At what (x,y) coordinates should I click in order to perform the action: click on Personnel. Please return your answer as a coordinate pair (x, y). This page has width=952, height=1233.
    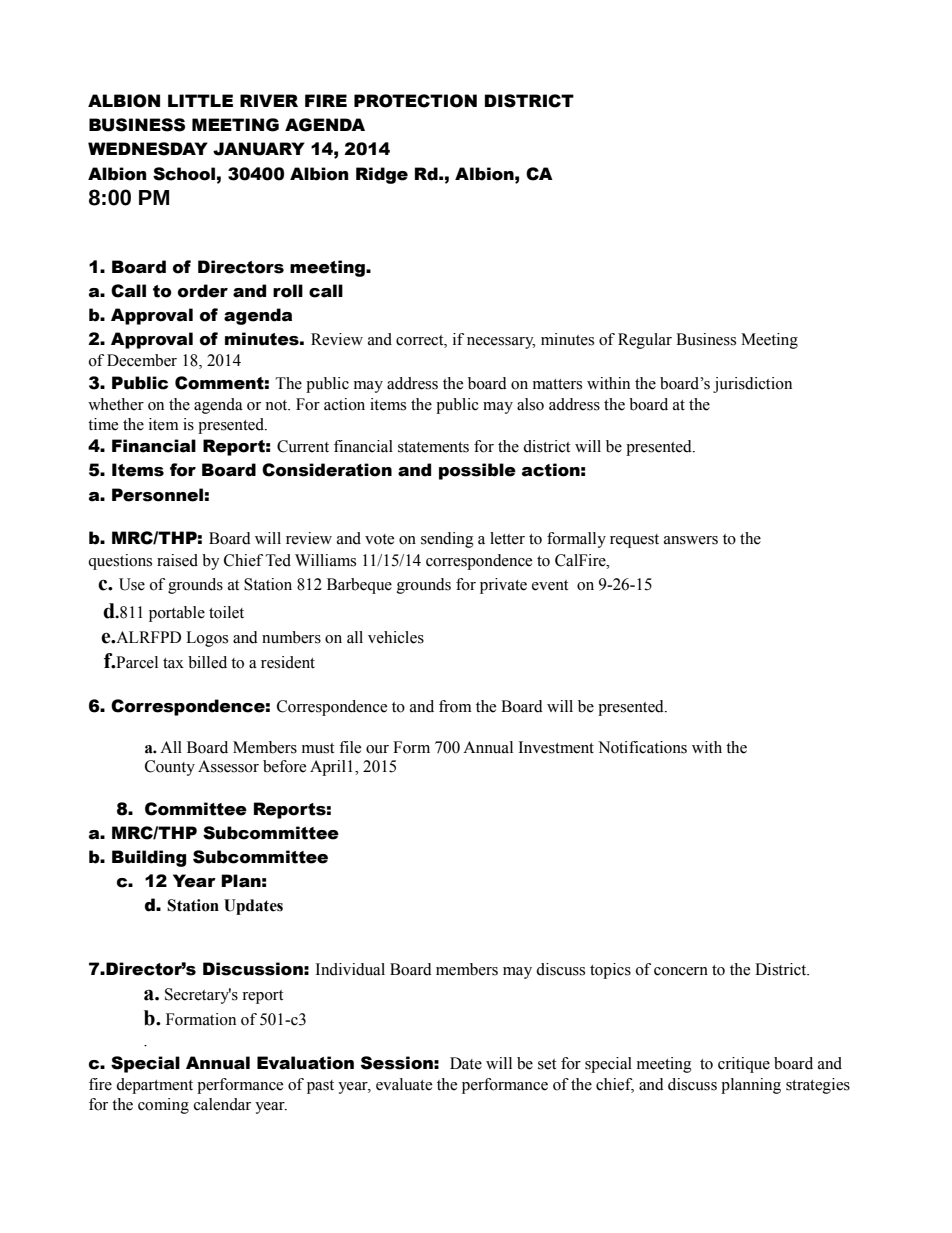
    Looking at the image, I should click on (157, 495).
